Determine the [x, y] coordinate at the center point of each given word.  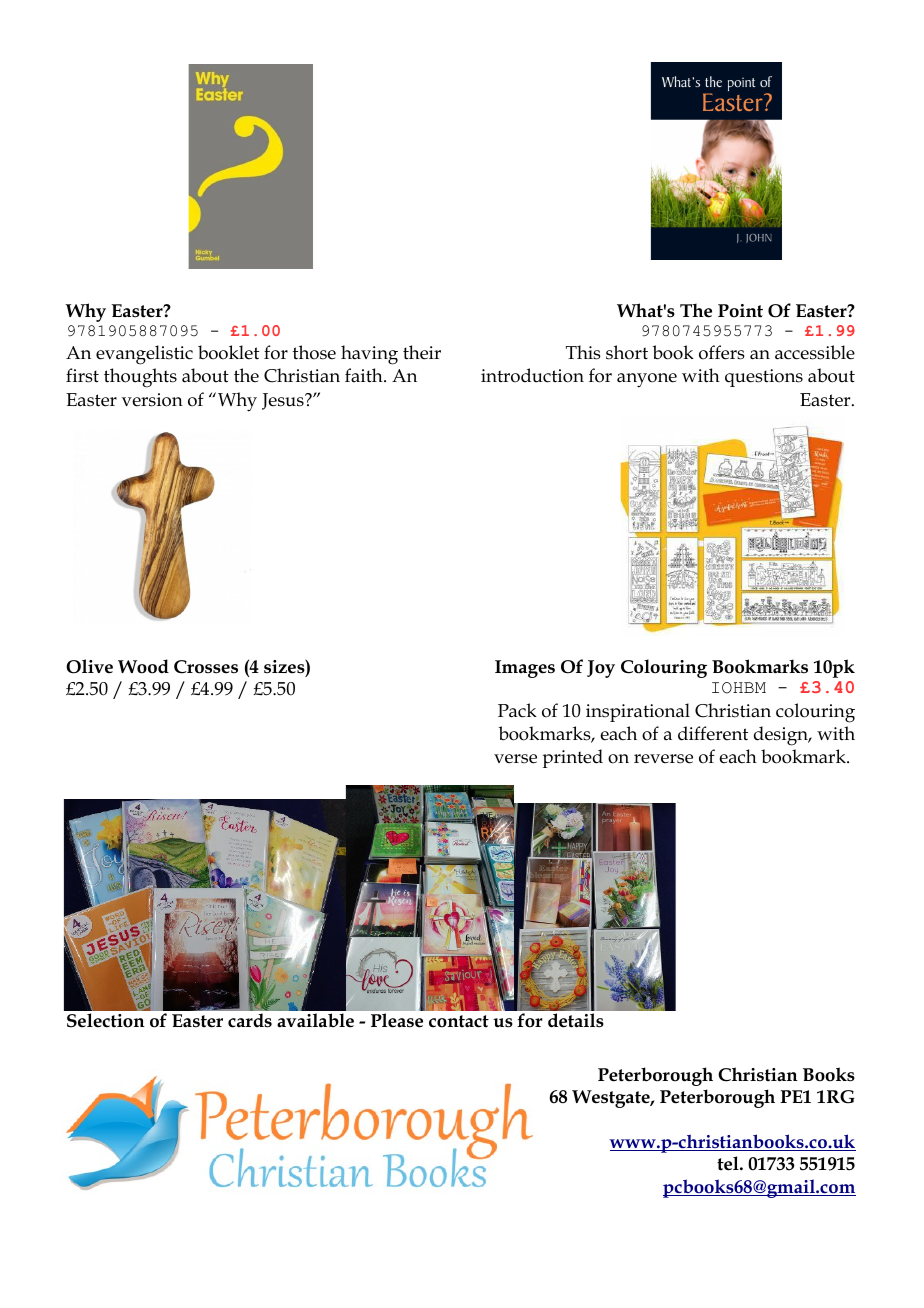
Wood [143, 666]
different [713, 733]
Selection [106, 1020]
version [152, 400]
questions [764, 378]
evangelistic [144, 355]
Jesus [284, 401]
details [576, 1020]
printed [572, 758]
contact [459, 1021]
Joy [601, 669]
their [422, 352]
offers [722, 352]
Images [525, 669]
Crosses [206, 667]
